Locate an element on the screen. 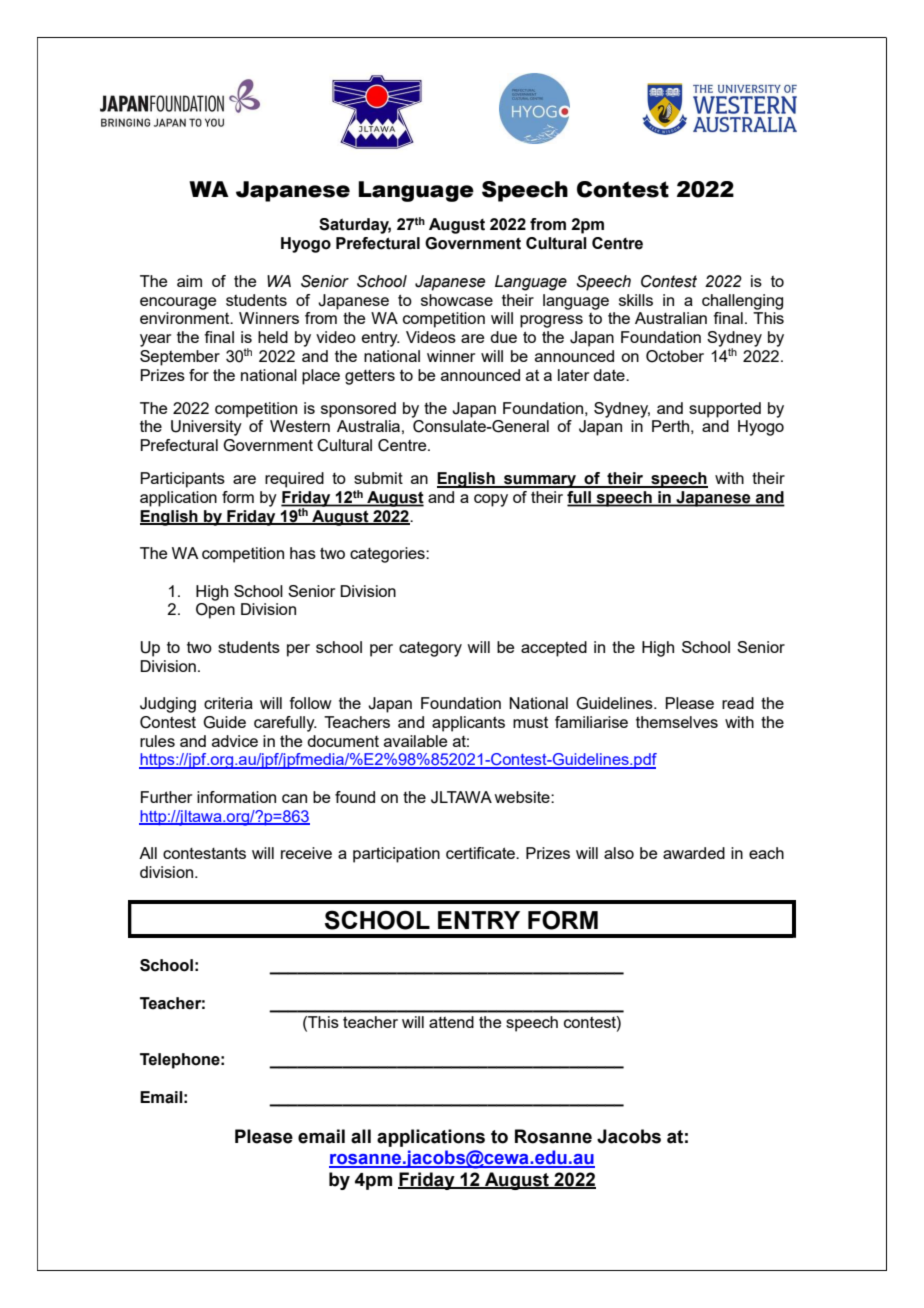  skills is located at coordinates (636, 300).
